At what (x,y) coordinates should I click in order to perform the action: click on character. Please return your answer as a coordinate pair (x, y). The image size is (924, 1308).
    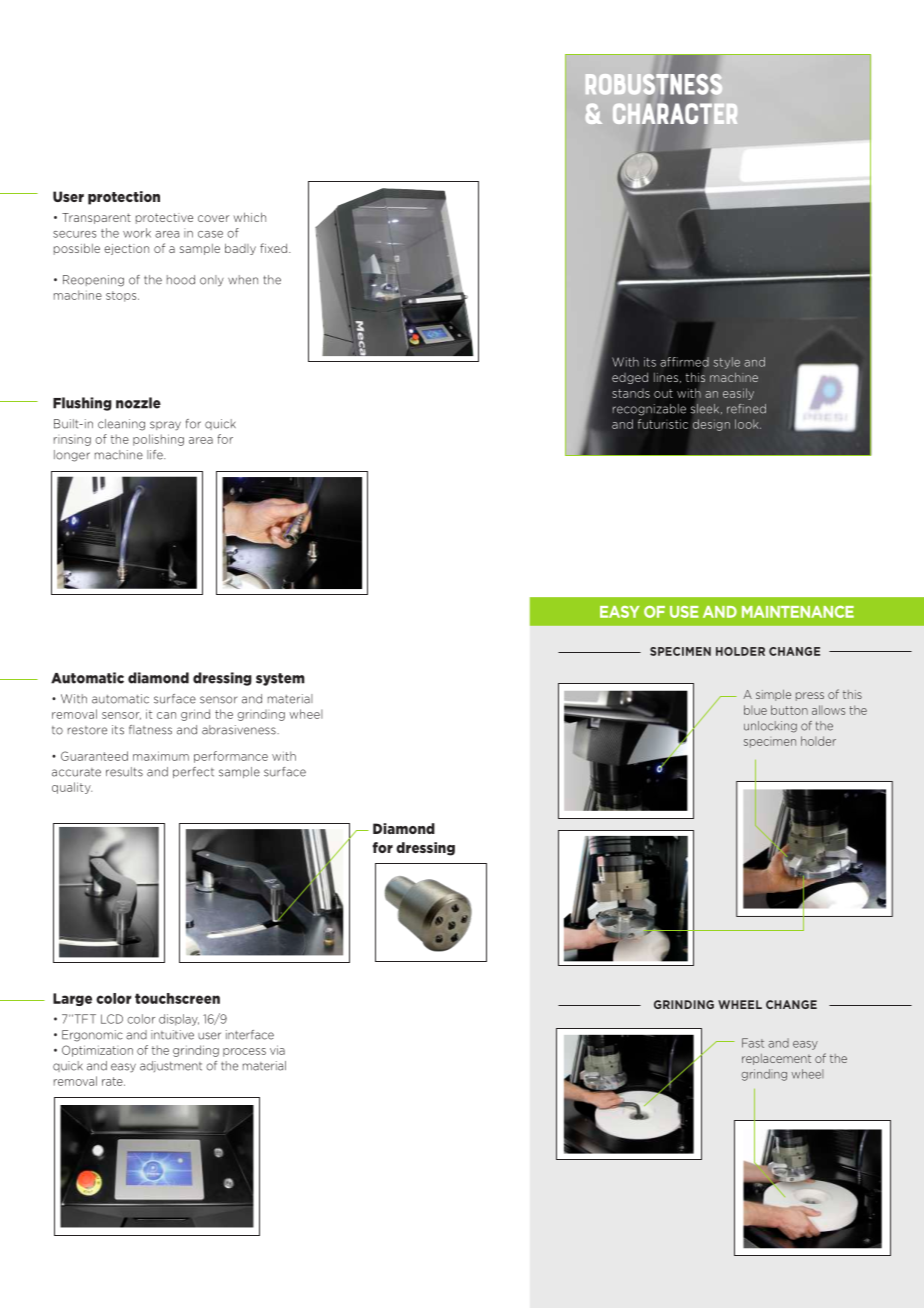
    Looking at the image, I should click on (675, 114).
